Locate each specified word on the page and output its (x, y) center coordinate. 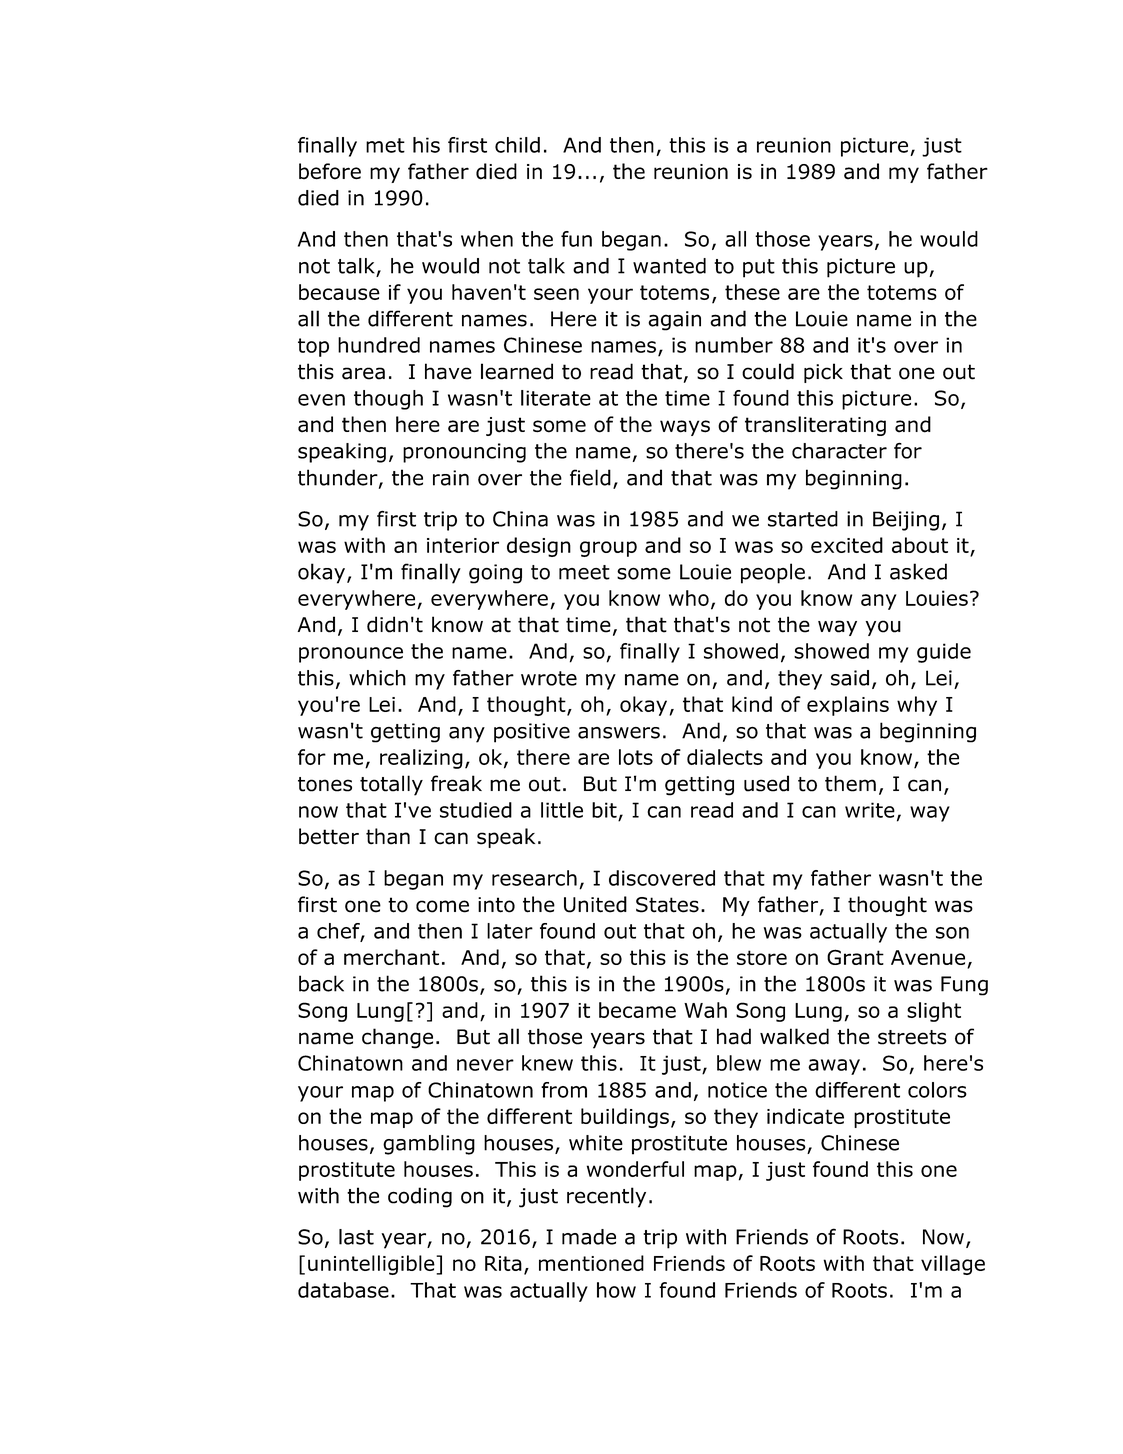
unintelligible (372, 1265)
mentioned (591, 1263)
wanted (669, 266)
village (953, 1265)
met (385, 145)
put (759, 268)
